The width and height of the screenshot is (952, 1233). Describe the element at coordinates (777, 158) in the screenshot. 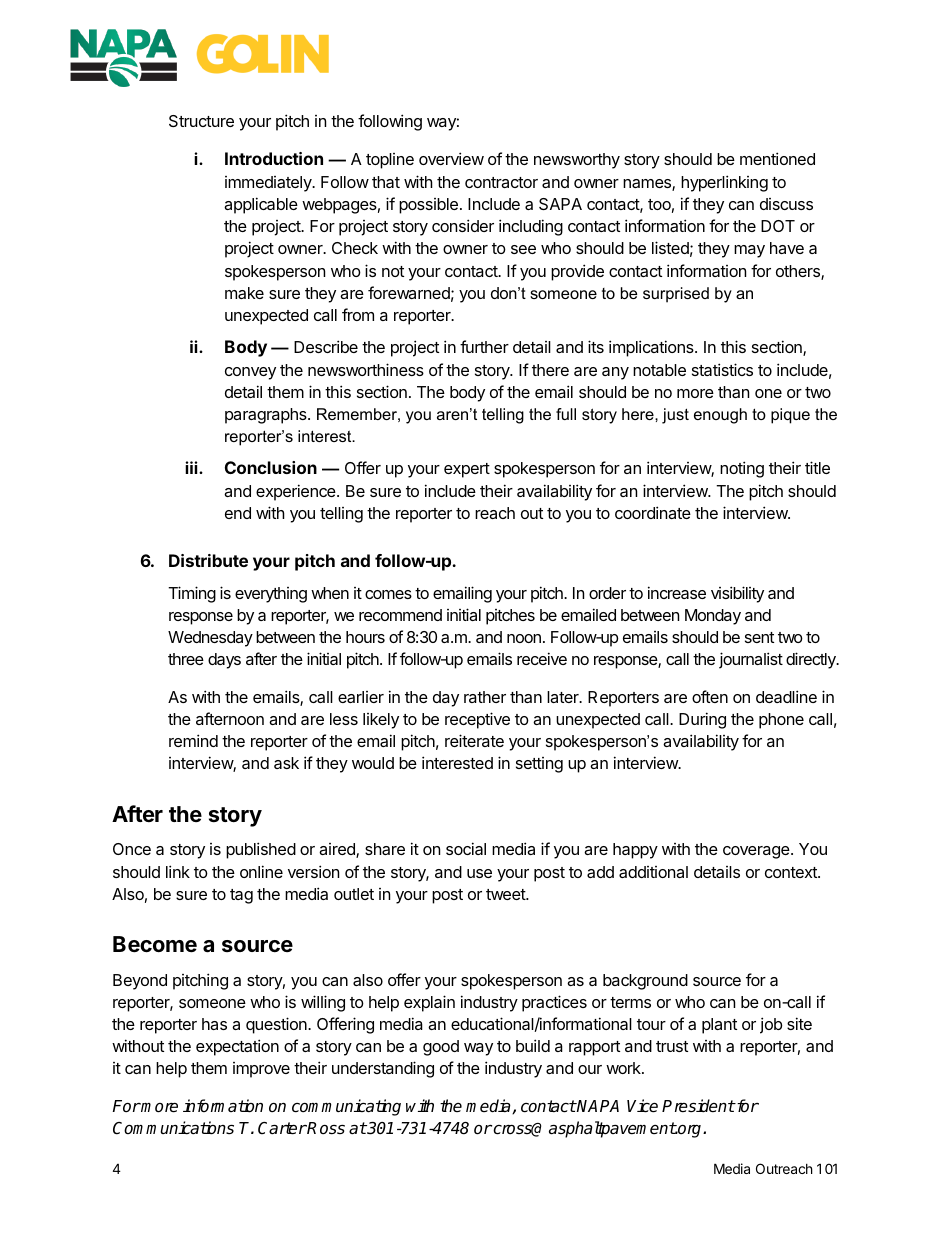

I see `mentioned` at that location.
